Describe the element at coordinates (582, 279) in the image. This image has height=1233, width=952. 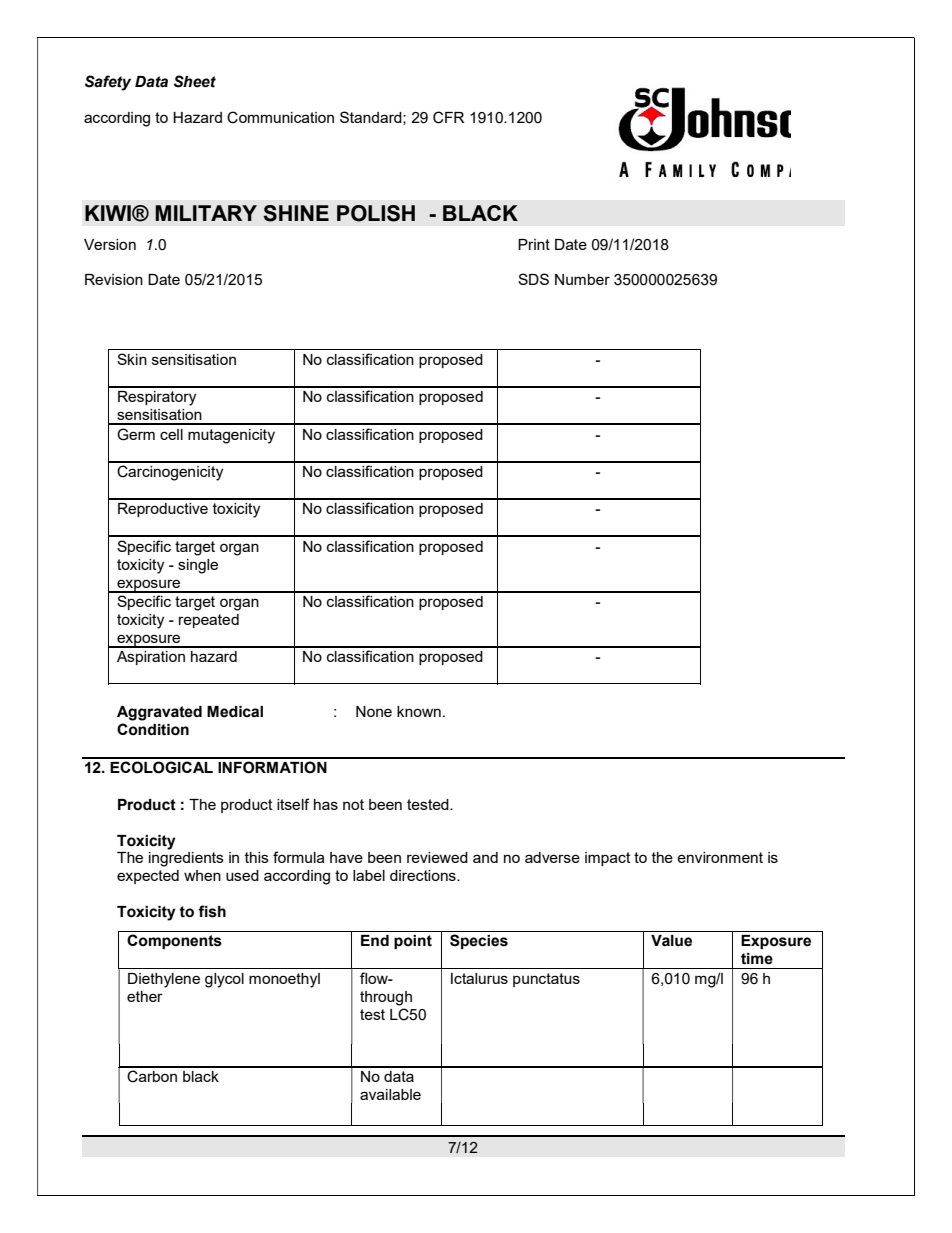
I see `Number` at that location.
